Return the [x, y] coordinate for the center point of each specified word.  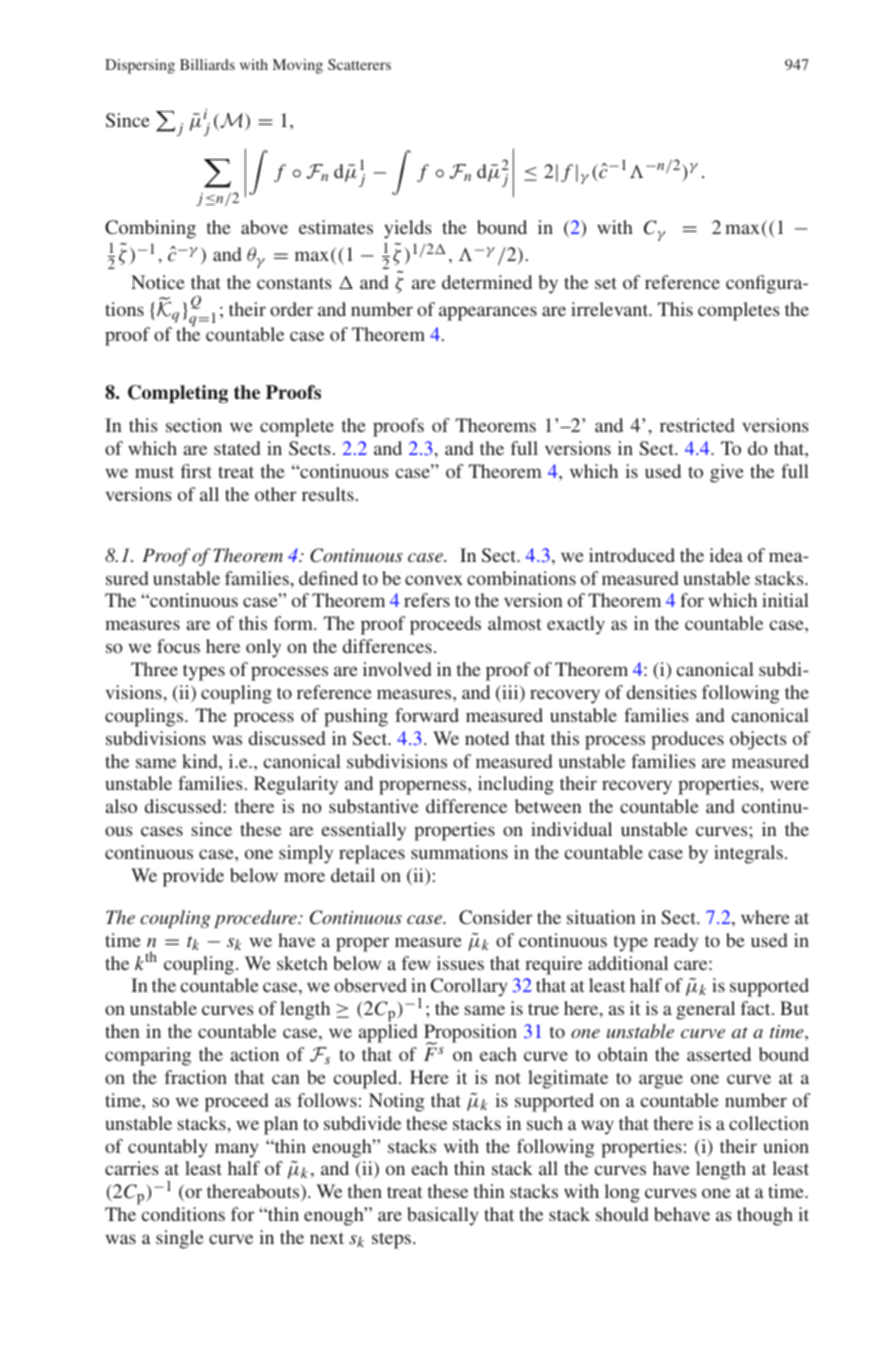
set [606, 283]
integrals [748, 854]
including [516, 785]
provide [193, 877]
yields [408, 229]
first [196, 471]
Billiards [207, 64]
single [180, 1239]
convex [434, 580]
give [727, 473]
